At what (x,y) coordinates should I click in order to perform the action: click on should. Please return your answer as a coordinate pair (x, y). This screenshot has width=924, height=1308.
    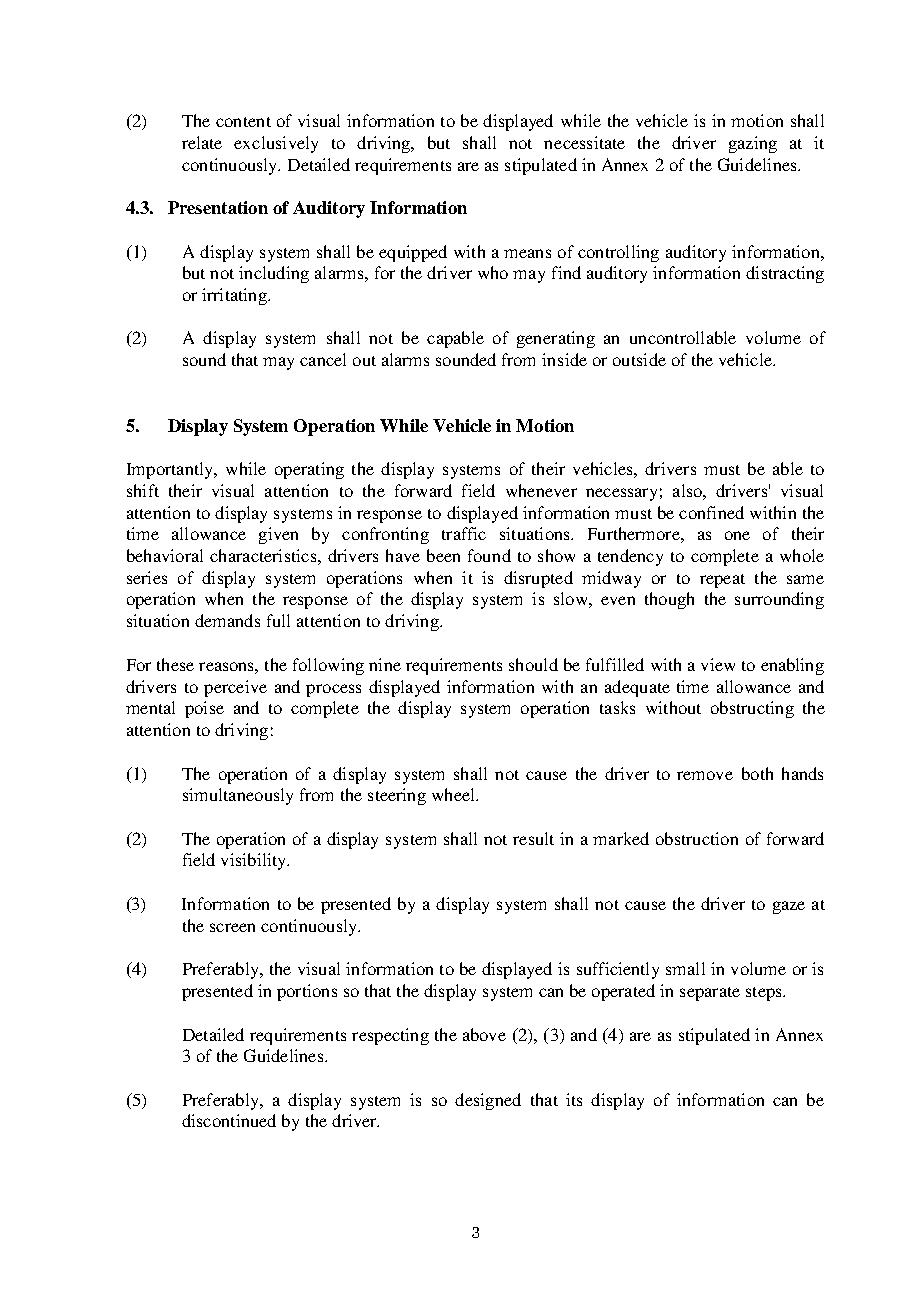
    Looking at the image, I should click on (533, 664).
